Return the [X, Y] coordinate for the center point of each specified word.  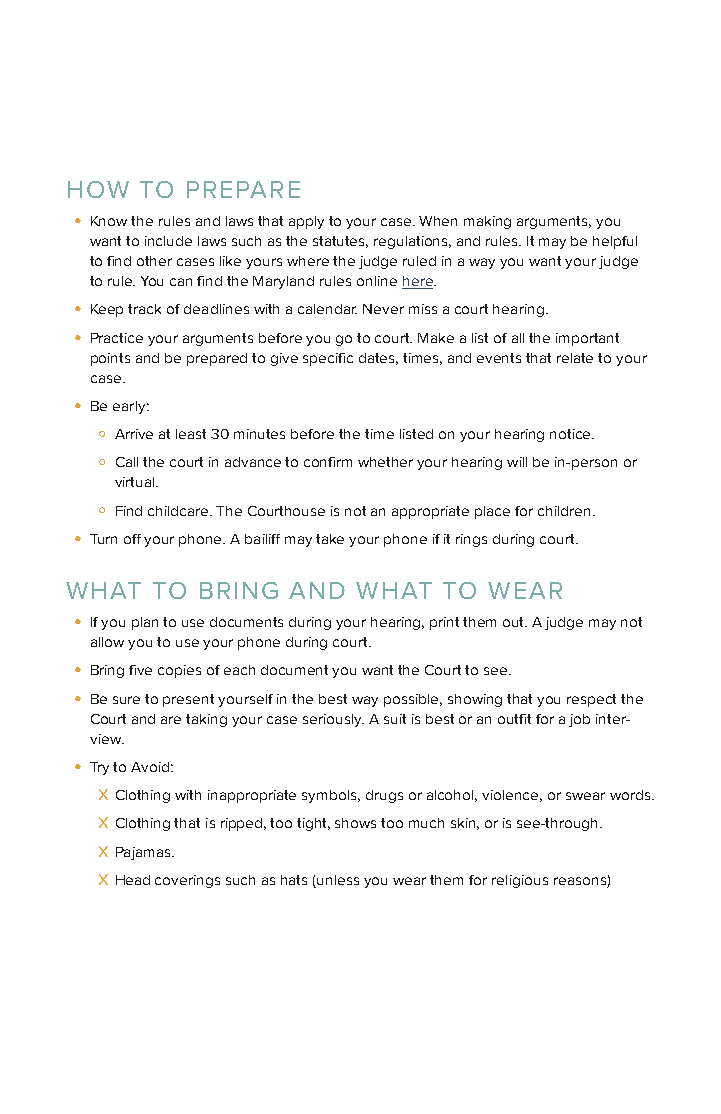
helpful [615, 242]
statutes [340, 242]
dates [378, 359]
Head [133, 880]
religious [520, 881]
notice [572, 434]
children [566, 511]
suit [395, 719]
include [168, 241]
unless [338, 880]
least [191, 434]
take [330, 539]
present [188, 700]
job [579, 720]
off [132, 539]
